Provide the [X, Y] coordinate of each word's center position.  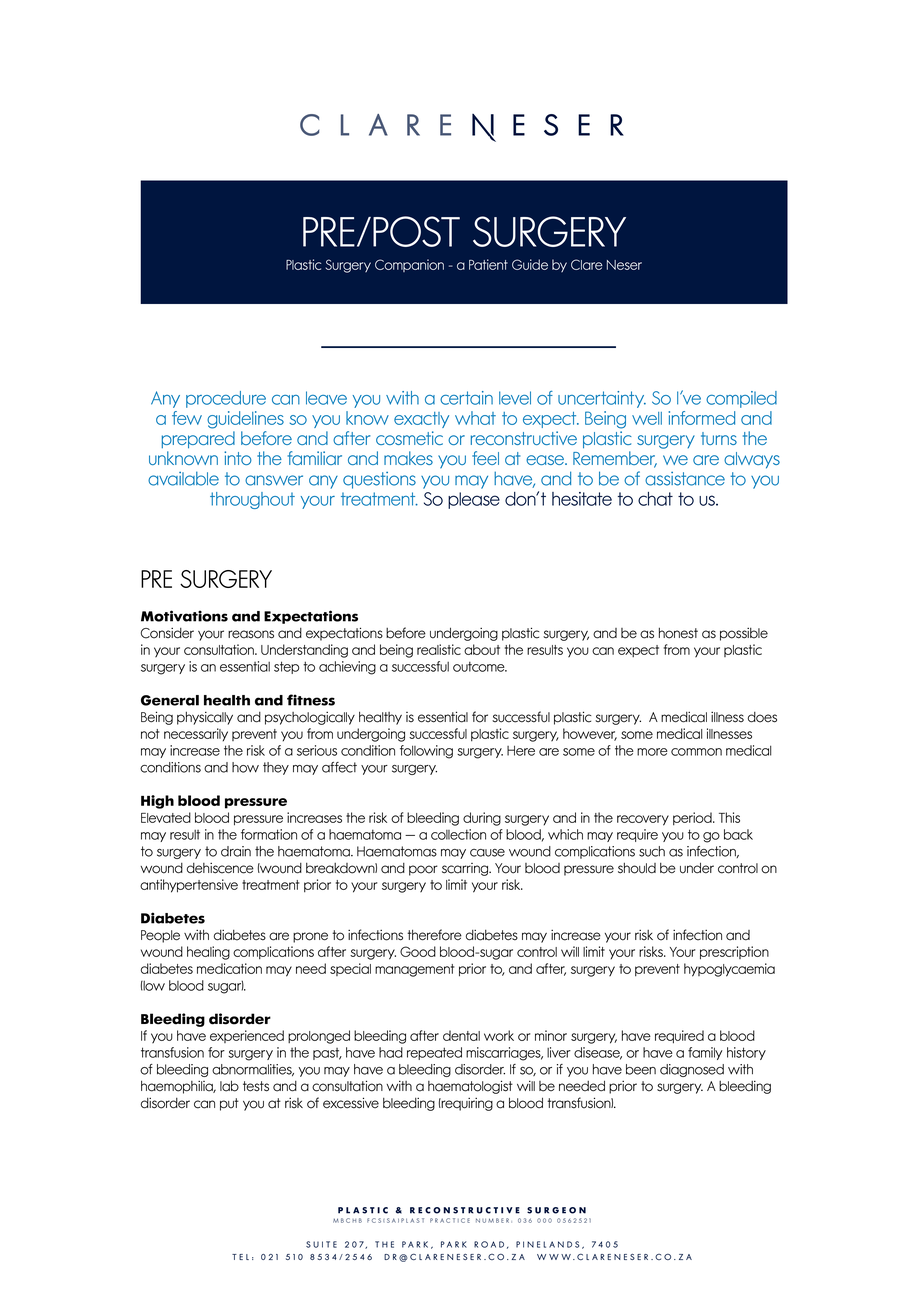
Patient [488, 264]
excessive [351, 1103]
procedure [226, 399]
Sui [314, 1244]
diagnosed [692, 1070]
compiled [741, 399]
